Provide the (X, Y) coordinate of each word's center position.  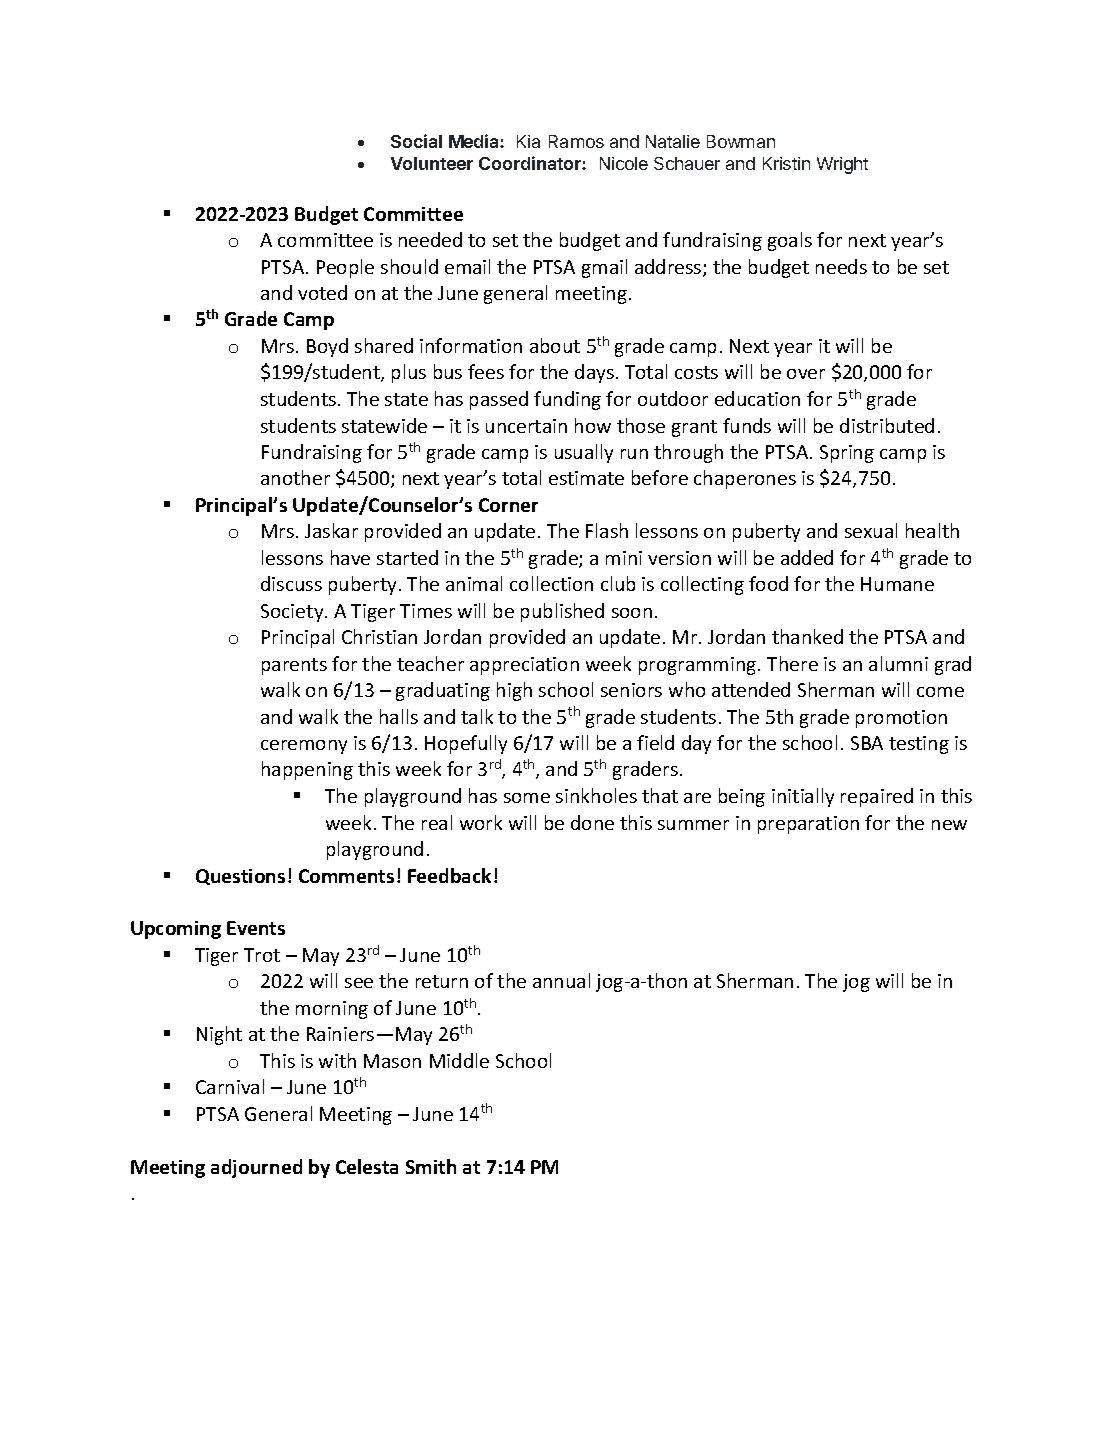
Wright (842, 165)
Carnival (230, 1086)
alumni (898, 663)
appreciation (524, 666)
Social (416, 141)
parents (294, 666)
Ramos (576, 141)
